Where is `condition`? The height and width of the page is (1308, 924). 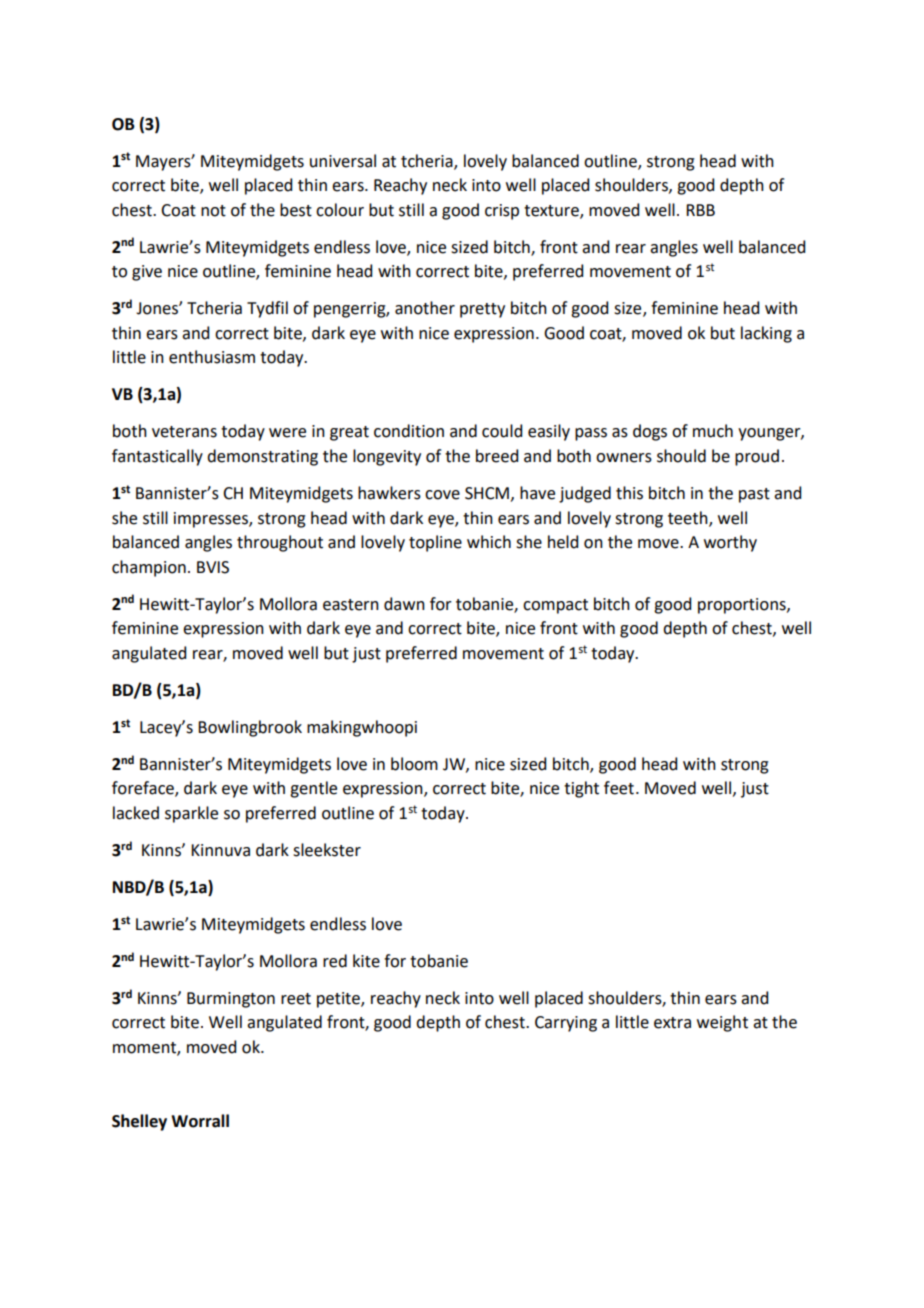 condition is located at coordinates (409, 431).
